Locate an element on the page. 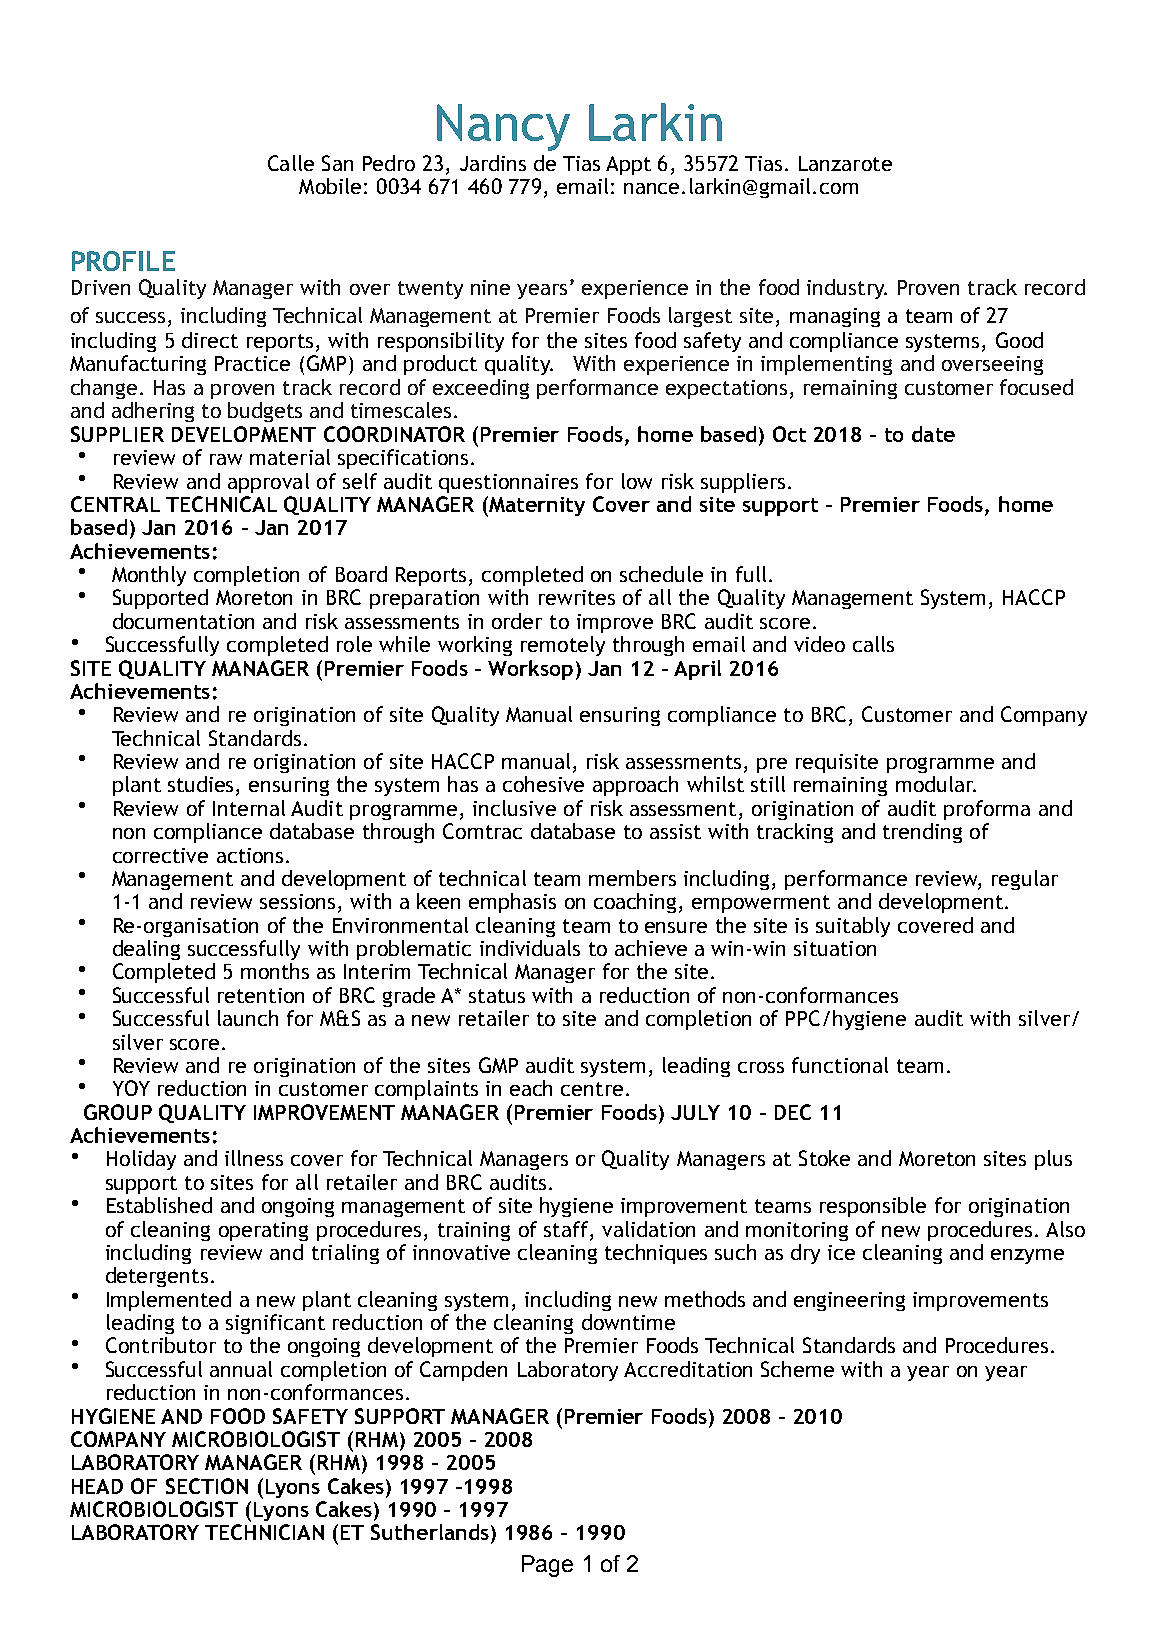 This image has width=1159, height=1640. SECTION is located at coordinates (207, 1486).
